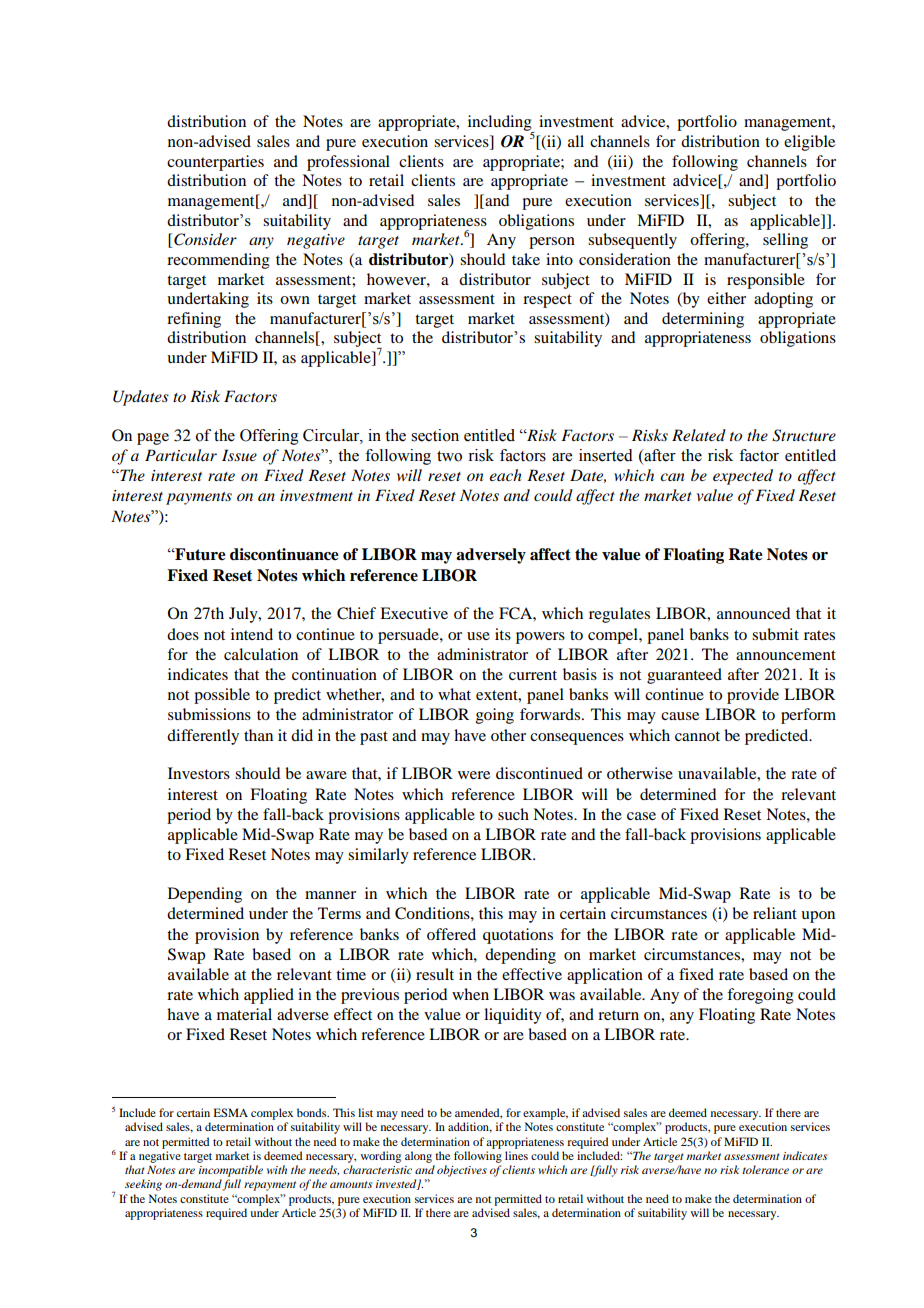 Image resolution: width=924 pixels, height=1308 pixels. I want to click on including, so click(501, 124).
